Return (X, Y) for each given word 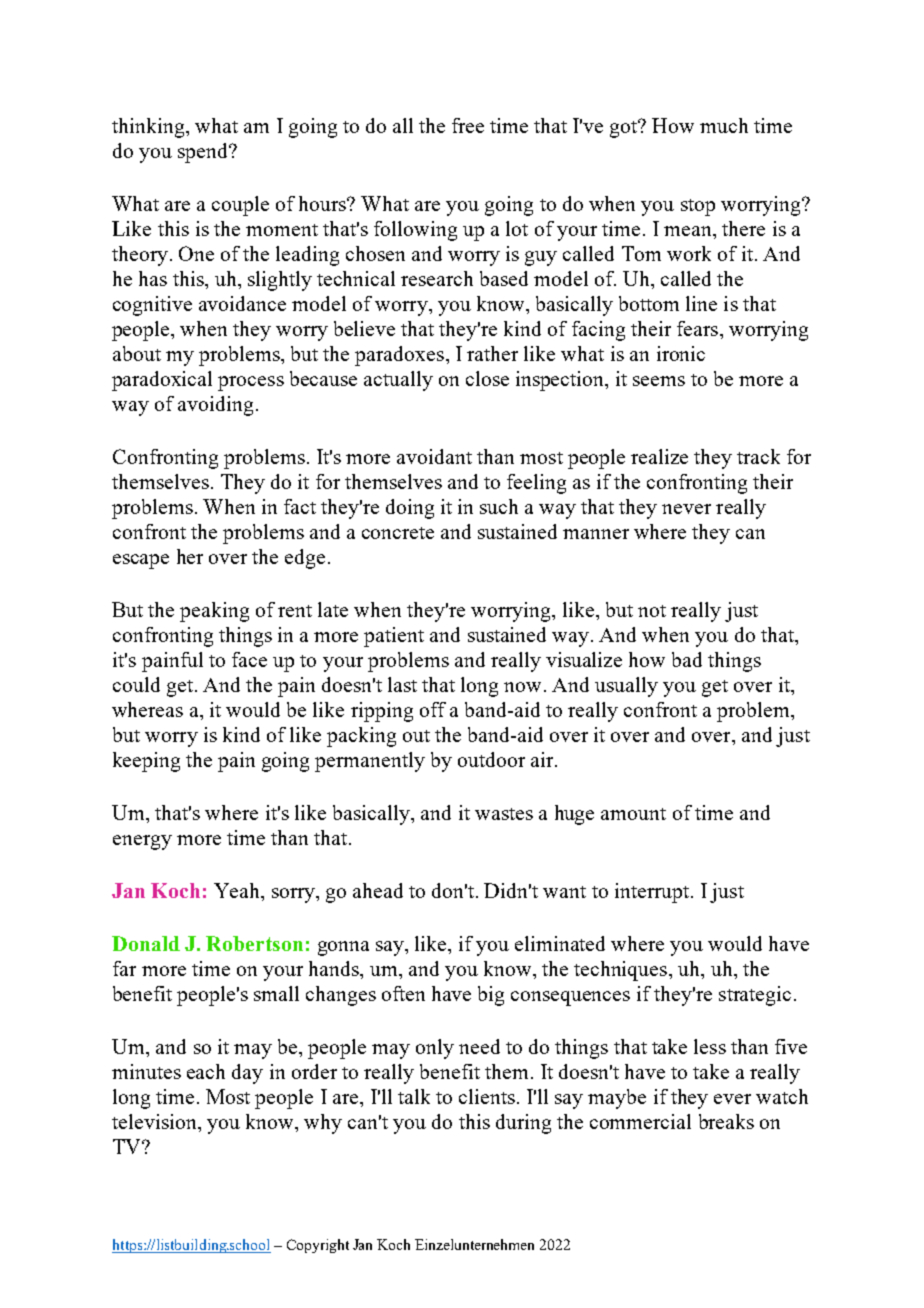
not (652, 611)
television (155, 1121)
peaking (214, 612)
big (491, 996)
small (276, 993)
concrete (398, 533)
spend (204, 153)
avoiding (215, 406)
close (487, 378)
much (724, 125)
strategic (755, 996)
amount (633, 814)
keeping (146, 762)
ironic (681, 353)
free (468, 125)
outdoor (491, 759)
